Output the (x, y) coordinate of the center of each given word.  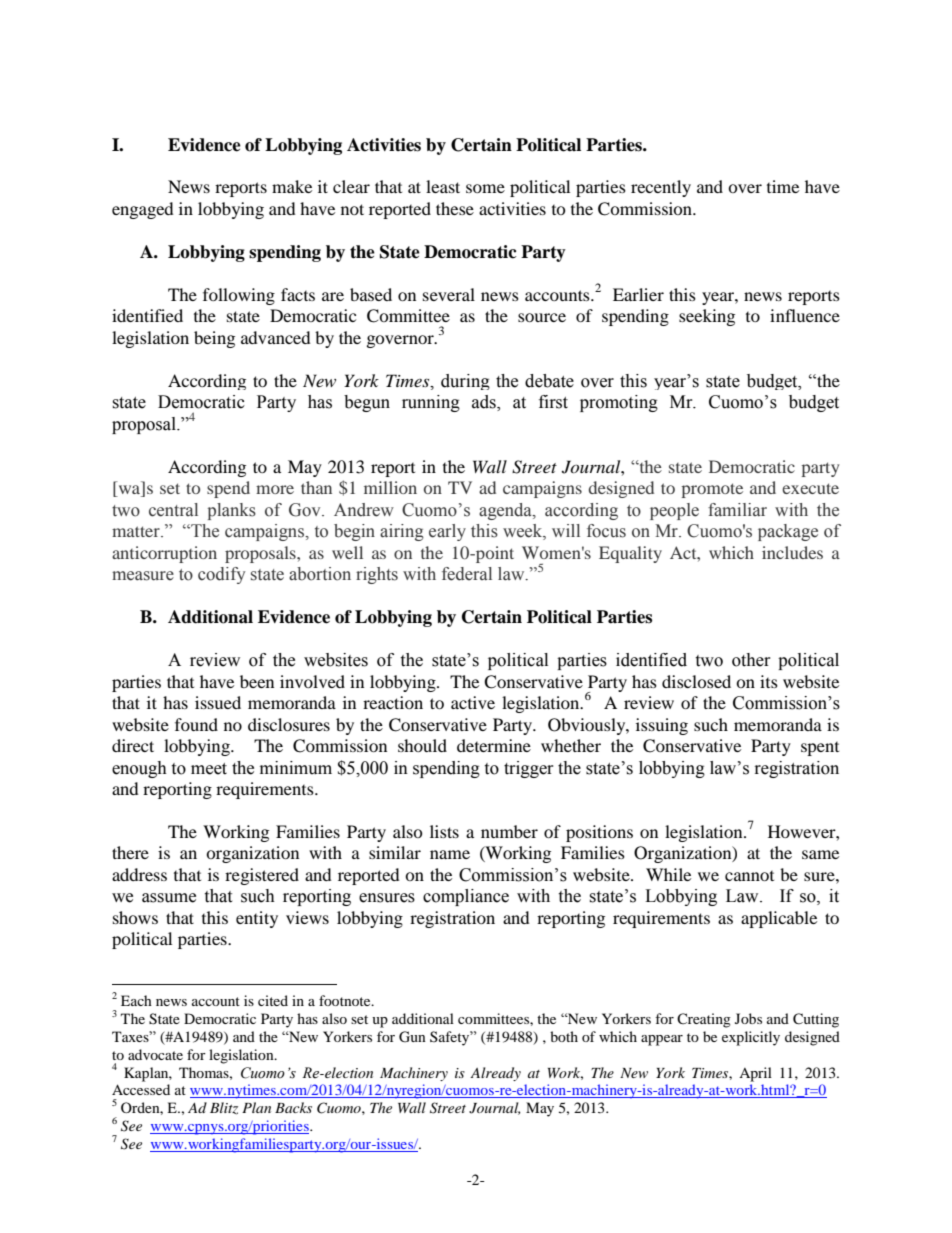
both (564, 1036)
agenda (506, 511)
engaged (143, 210)
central (173, 510)
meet (209, 769)
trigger (529, 769)
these (455, 208)
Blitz (224, 1108)
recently (661, 188)
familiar (737, 510)
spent (820, 749)
